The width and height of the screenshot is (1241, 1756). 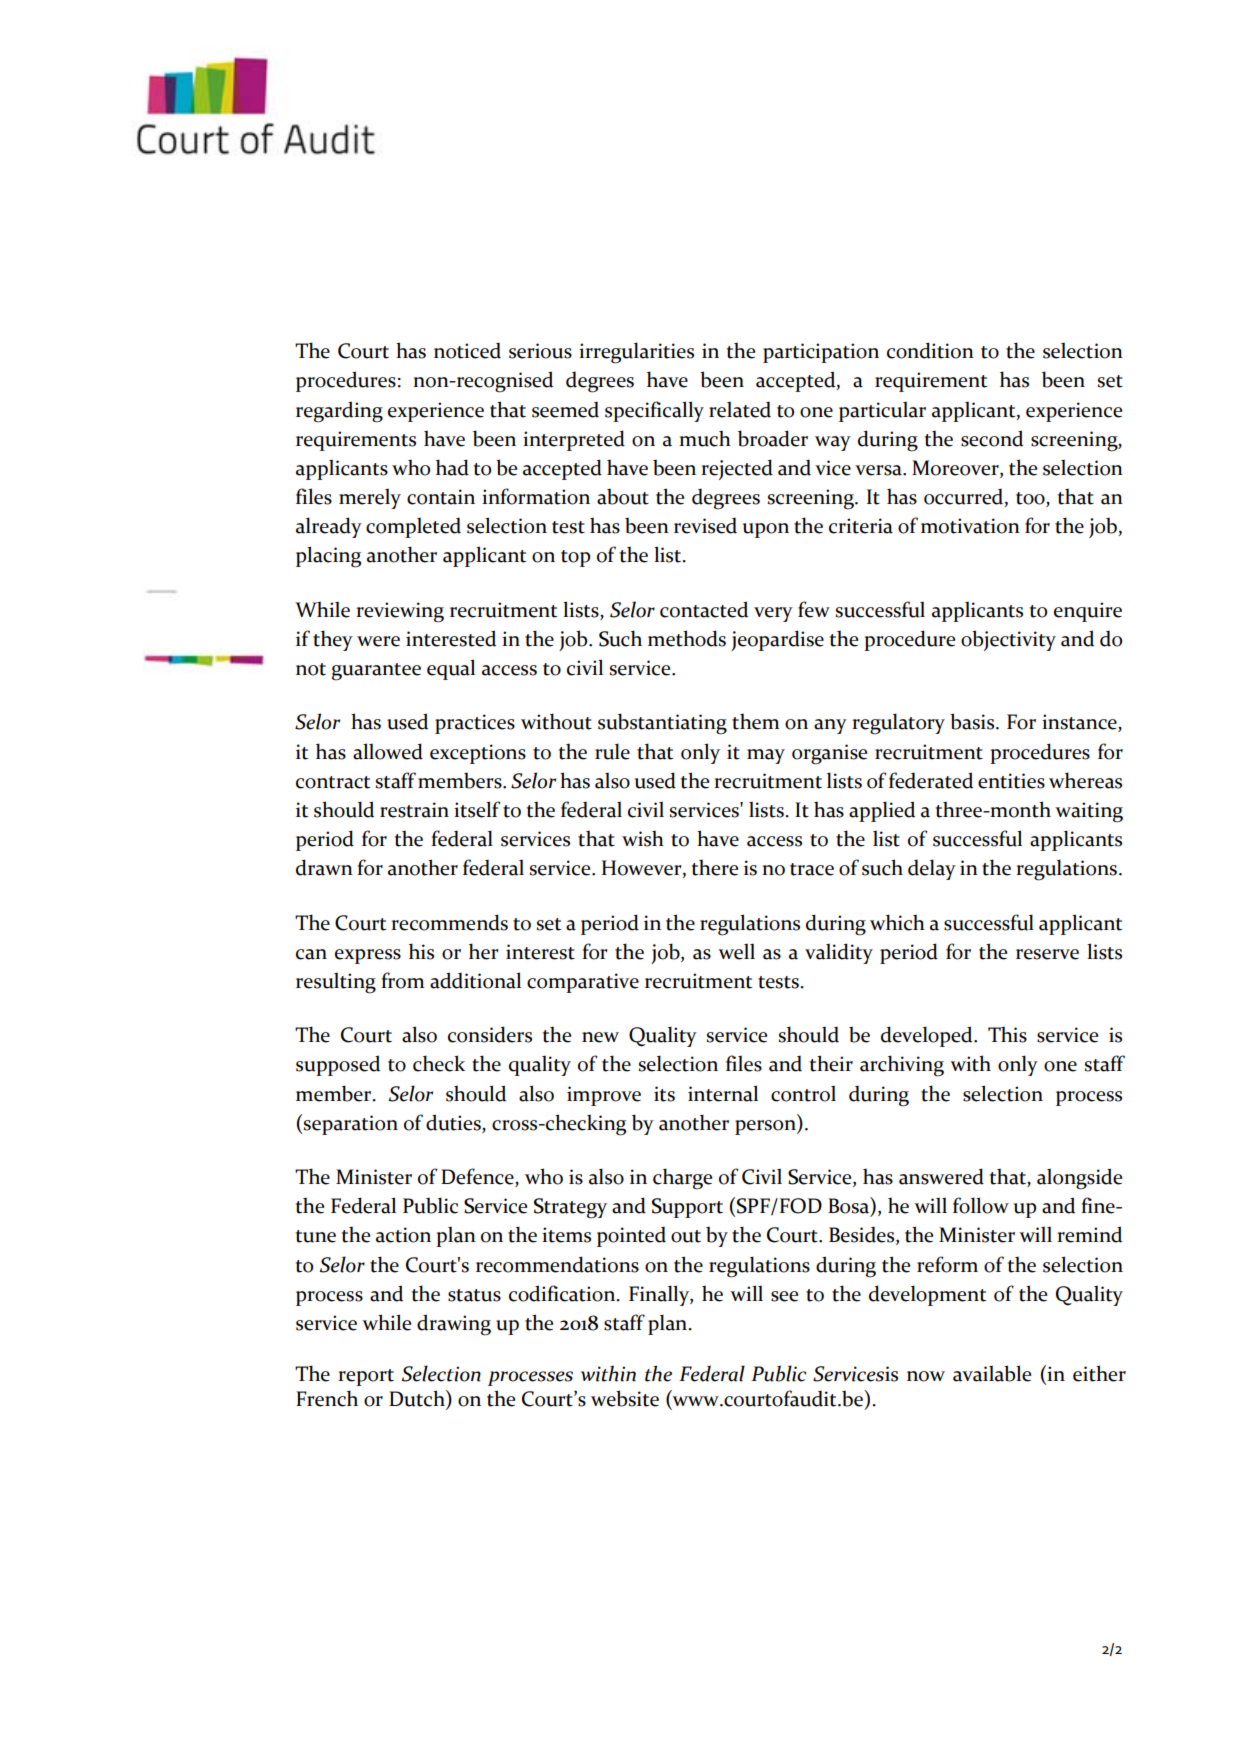 I want to click on there, so click(x=714, y=868).
